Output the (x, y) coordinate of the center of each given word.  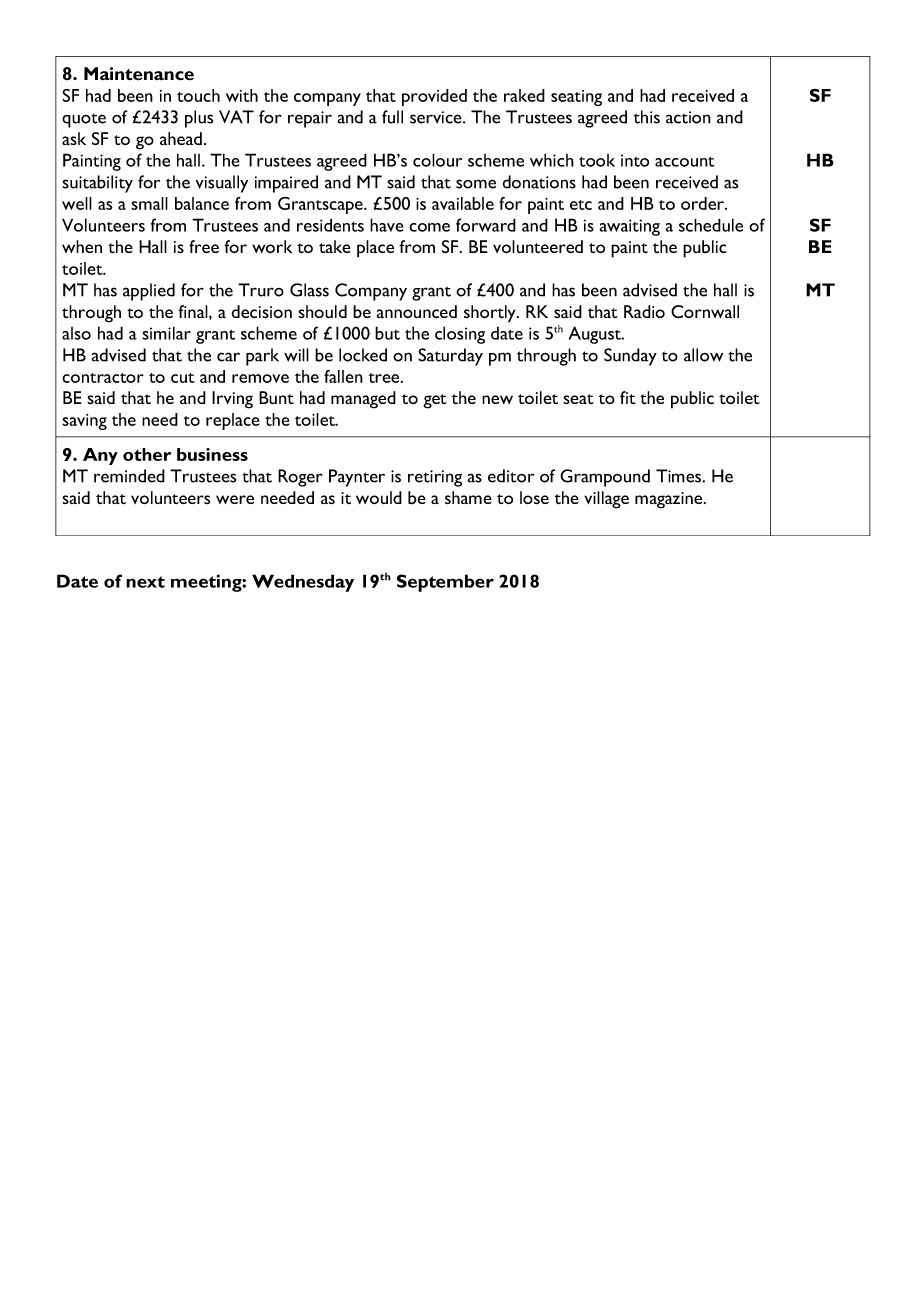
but (387, 333)
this (647, 117)
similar (166, 333)
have (387, 225)
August (596, 335)
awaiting (629, 227)
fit (628, 397)
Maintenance (139, 74)
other (147, 454)
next (145, 582)
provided (434, 97)
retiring (435, 478)
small (149, 203)
